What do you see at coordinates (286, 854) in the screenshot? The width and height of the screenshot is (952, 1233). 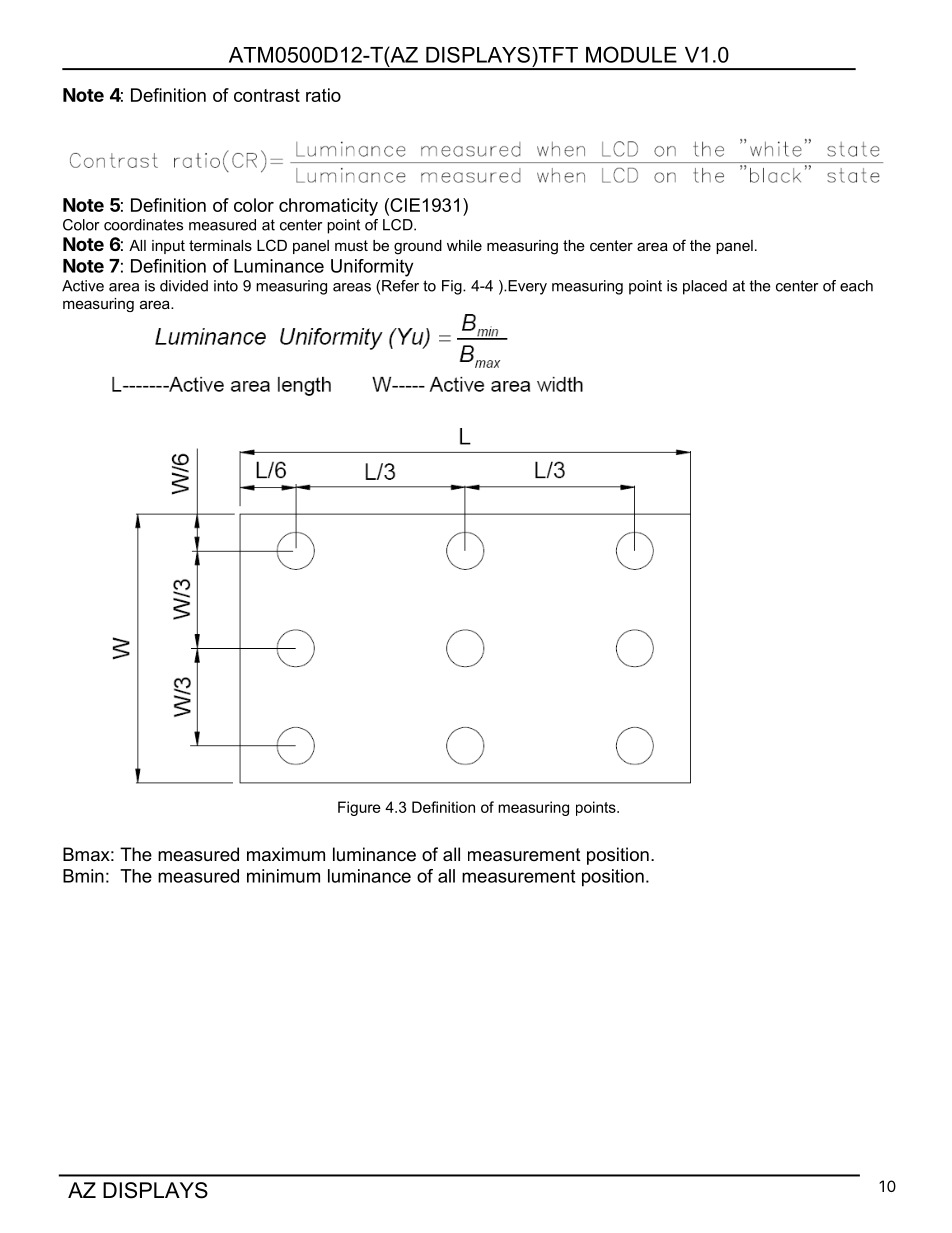 I see `maximum` at bounding box center [286, 854].
